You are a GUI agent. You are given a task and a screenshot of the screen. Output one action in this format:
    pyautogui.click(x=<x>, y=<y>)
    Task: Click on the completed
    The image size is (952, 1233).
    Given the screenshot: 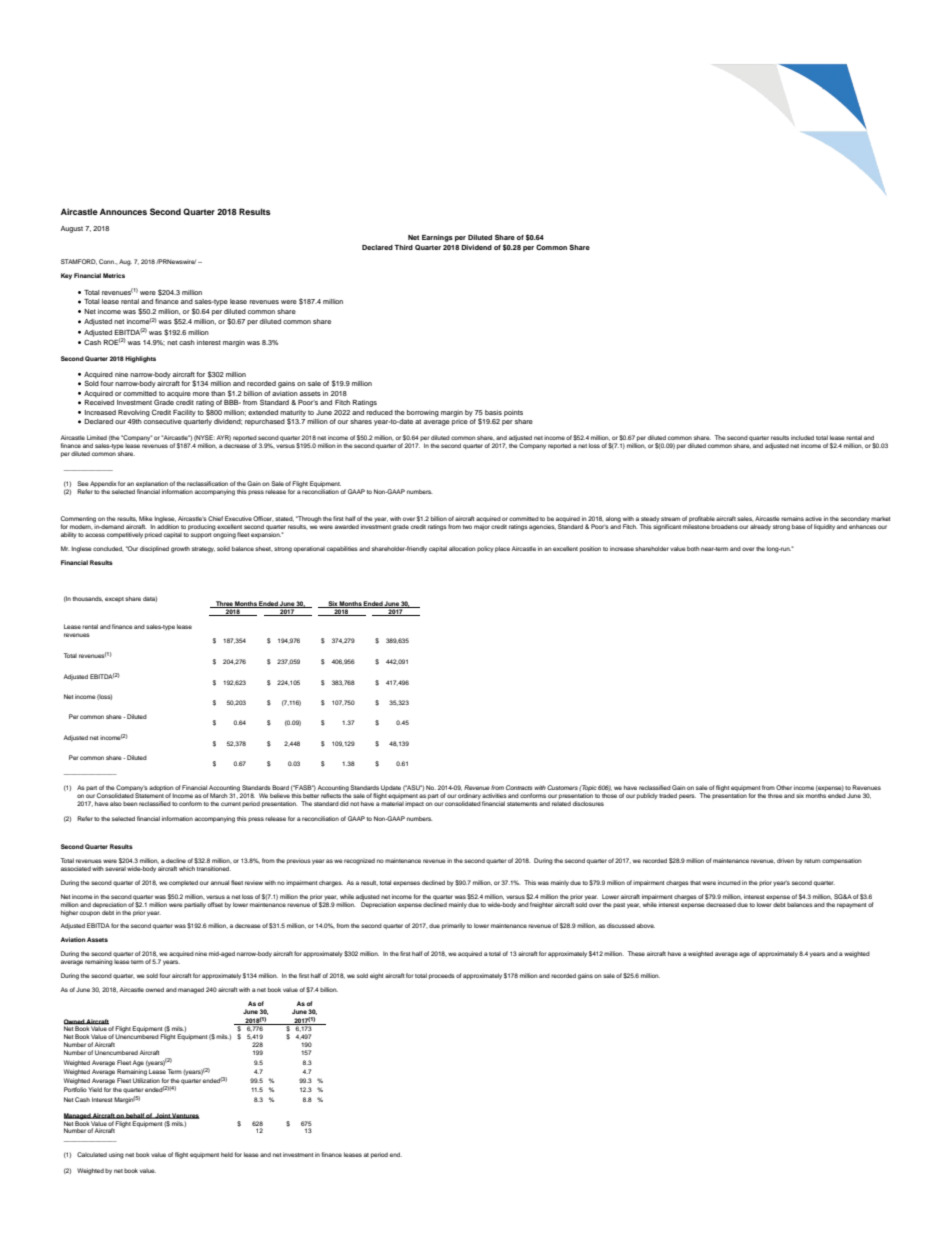 What is the action you would take?
    pyautogui.click(x=184, y=883)
